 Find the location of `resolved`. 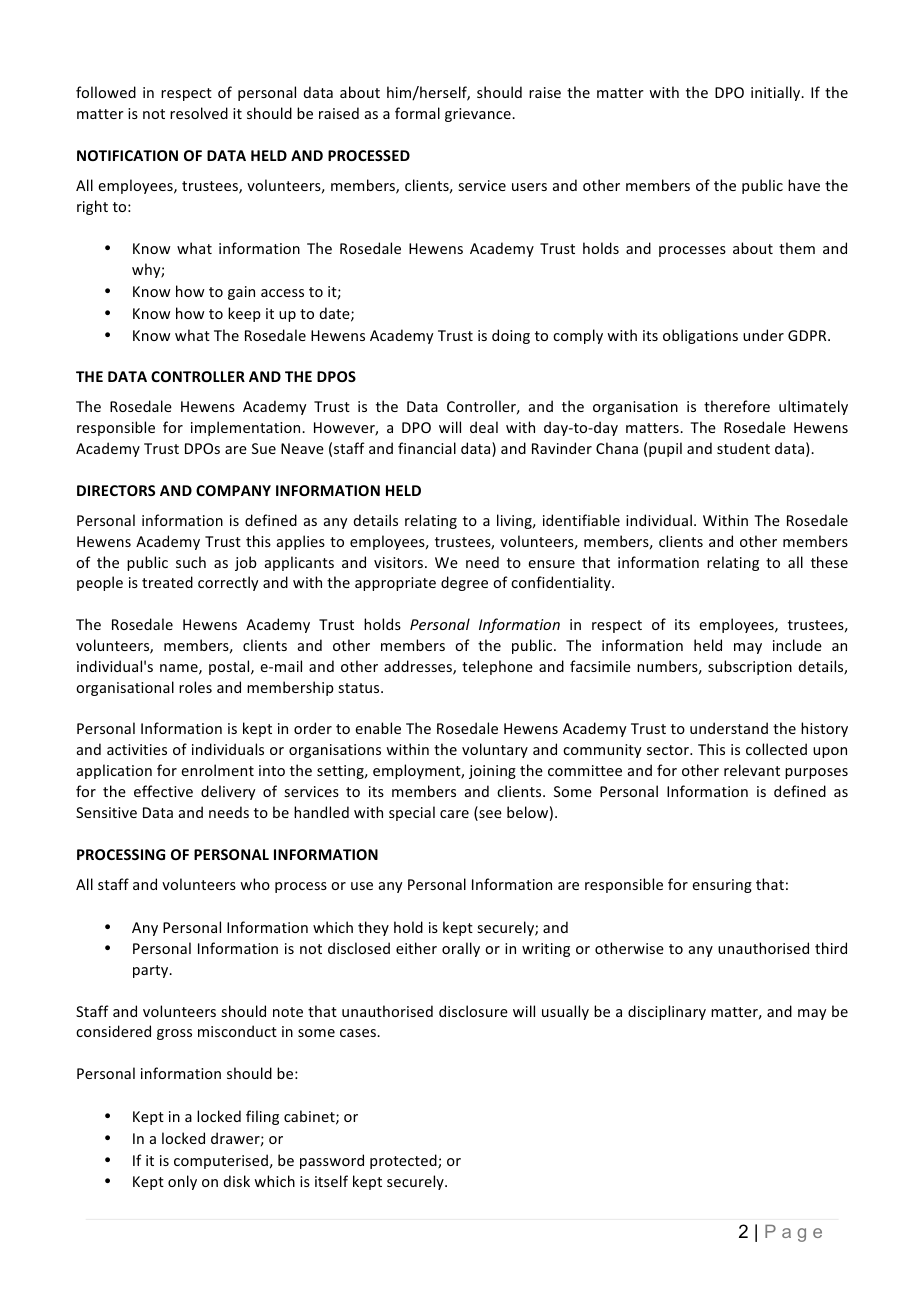

resolved is located at coordinates (199, 113).
